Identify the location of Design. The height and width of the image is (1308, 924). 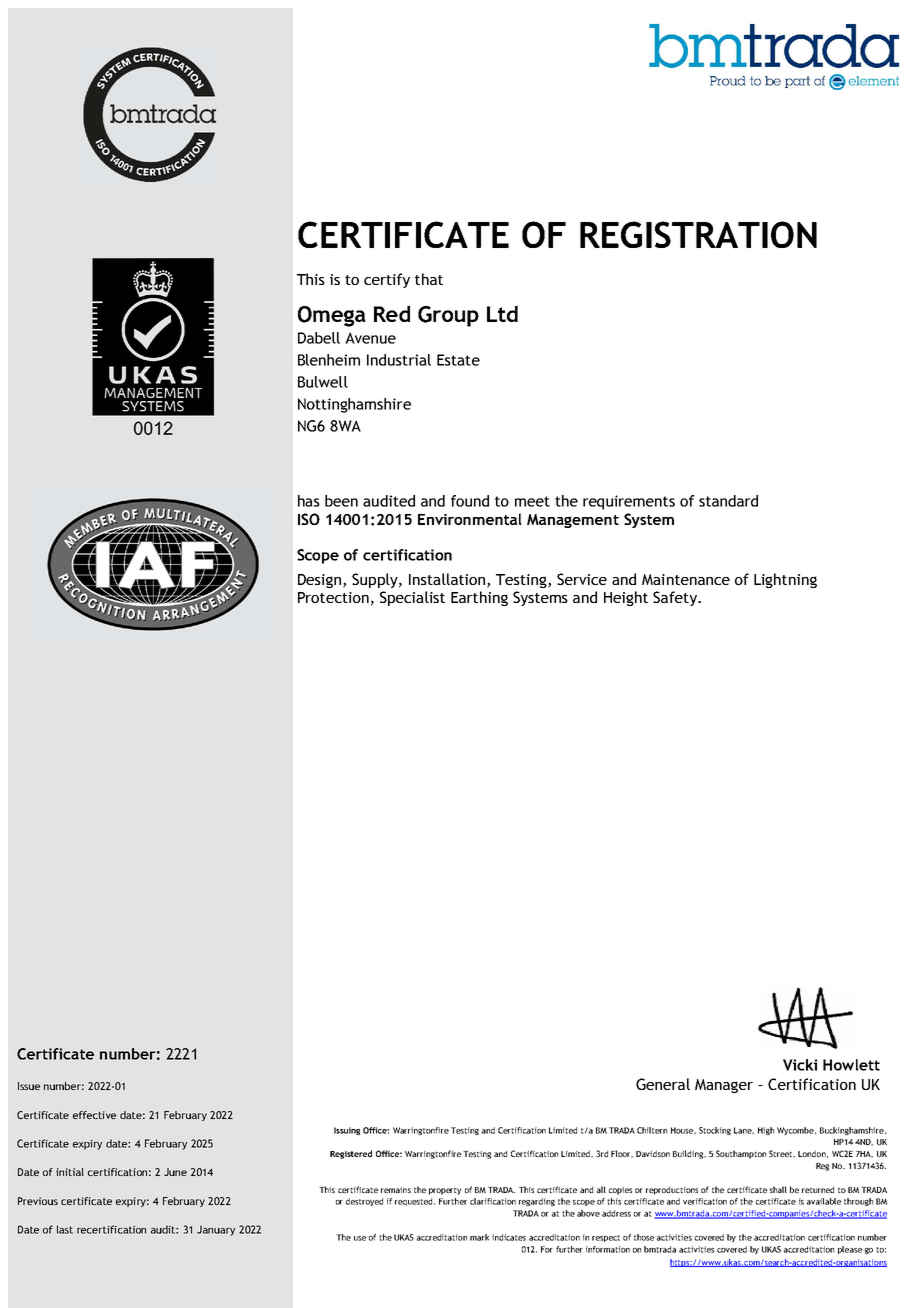
(319, 581).
